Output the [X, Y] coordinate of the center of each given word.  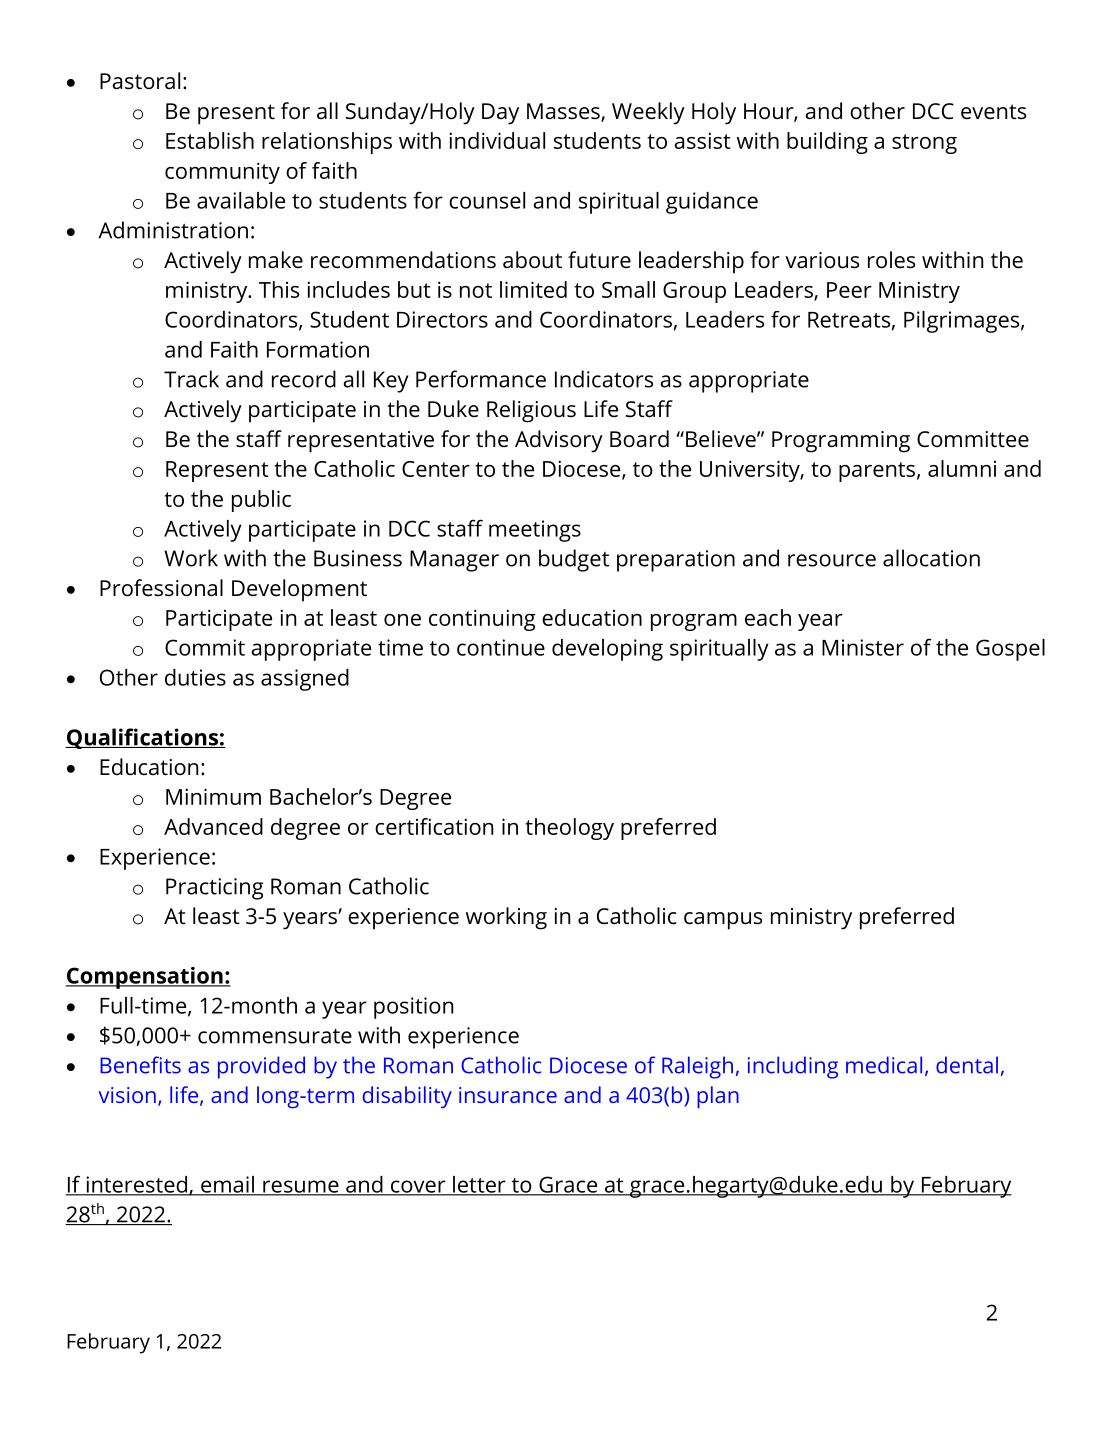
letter [479, 1185]
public [261, 501]
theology [569, 829]
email [227, 1185]
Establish [210, 140]
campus [723, 921]
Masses [564, 112]
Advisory [559, 441]
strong [924, 144]
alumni [962, 468]
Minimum [213, 796]
